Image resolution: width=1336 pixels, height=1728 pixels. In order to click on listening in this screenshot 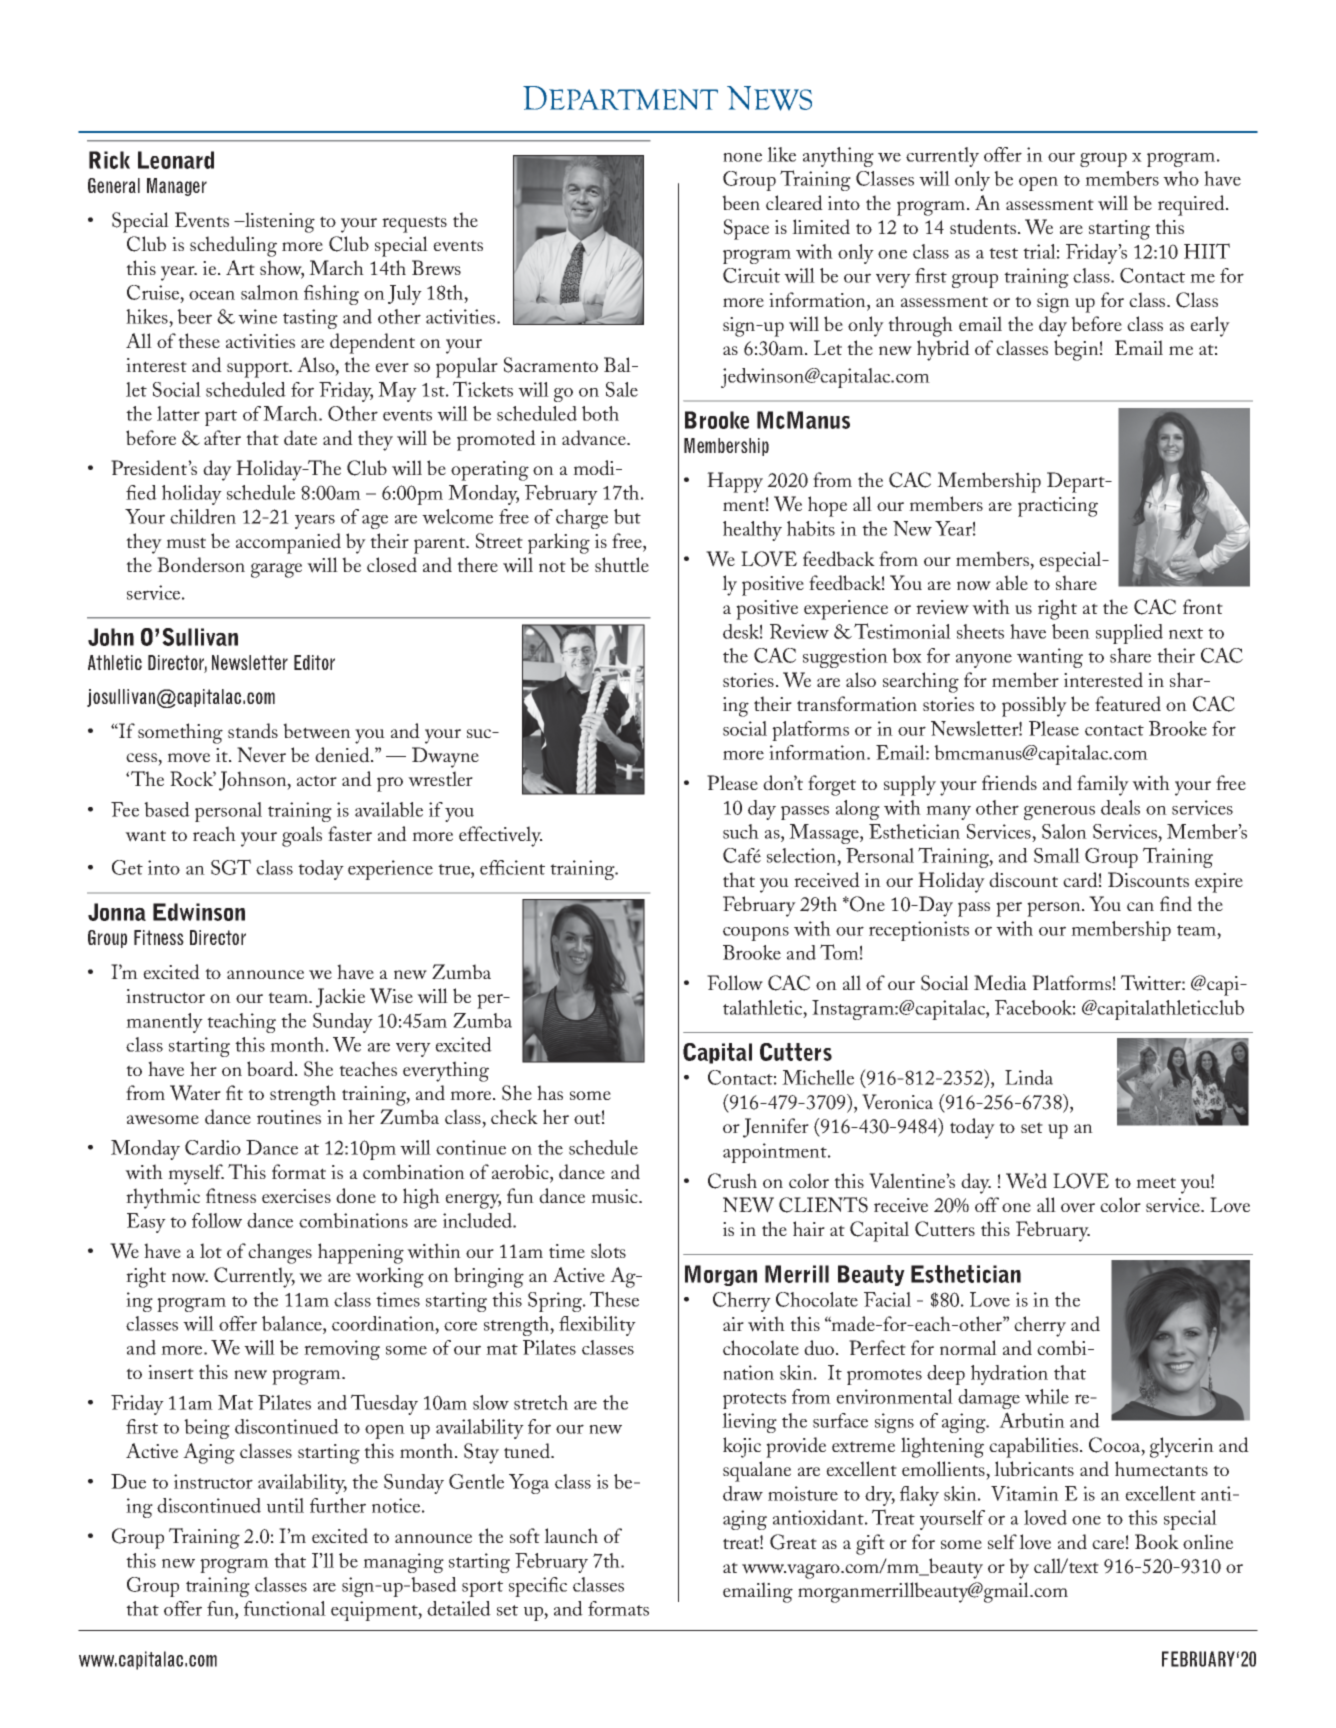, I will do `click(279, 222)`.
